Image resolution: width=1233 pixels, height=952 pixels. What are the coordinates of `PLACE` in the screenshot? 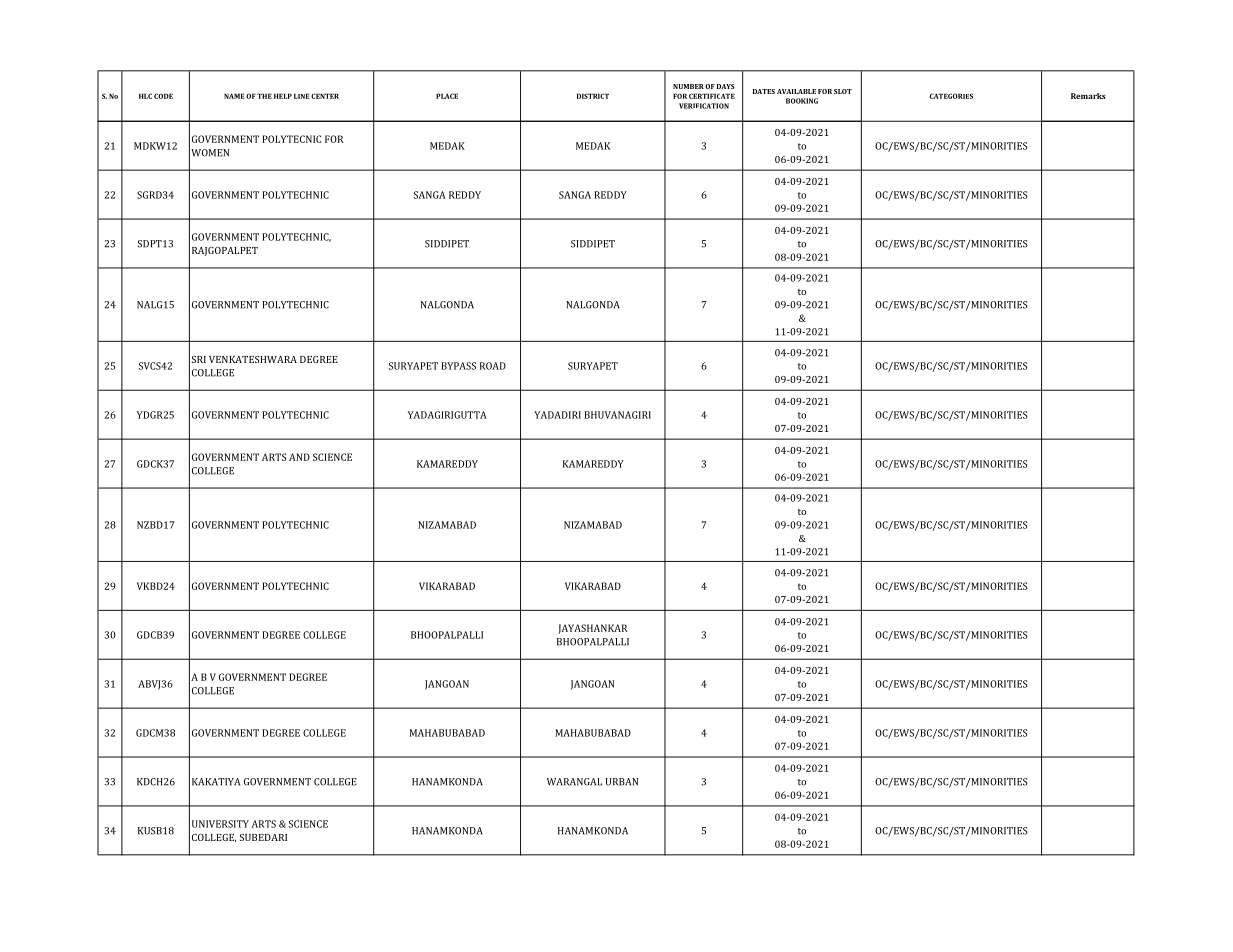 It's located at (447, 96).
